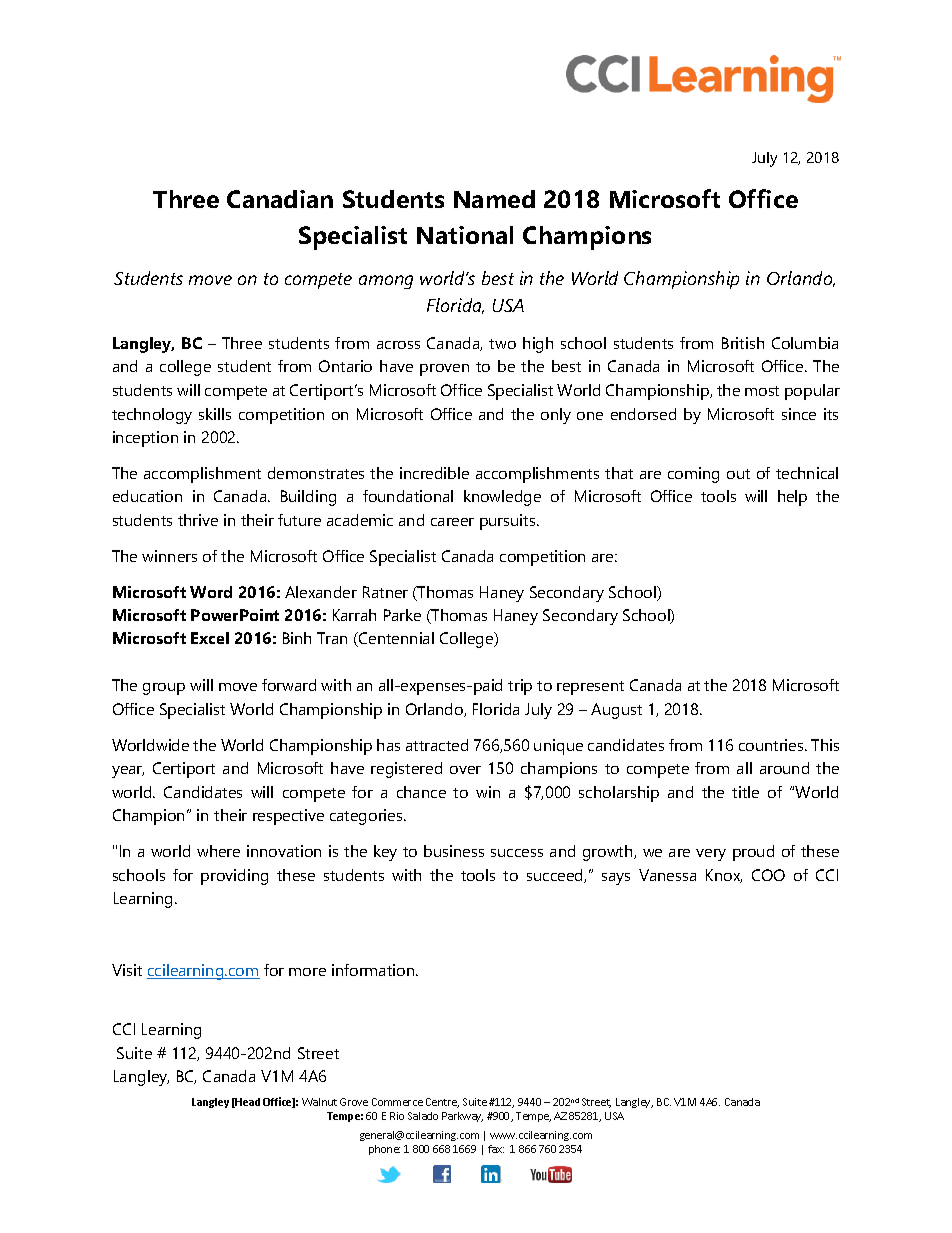 This screenshot has width=952, height=1233. I want to click on Canadian, so click(280, 199).
